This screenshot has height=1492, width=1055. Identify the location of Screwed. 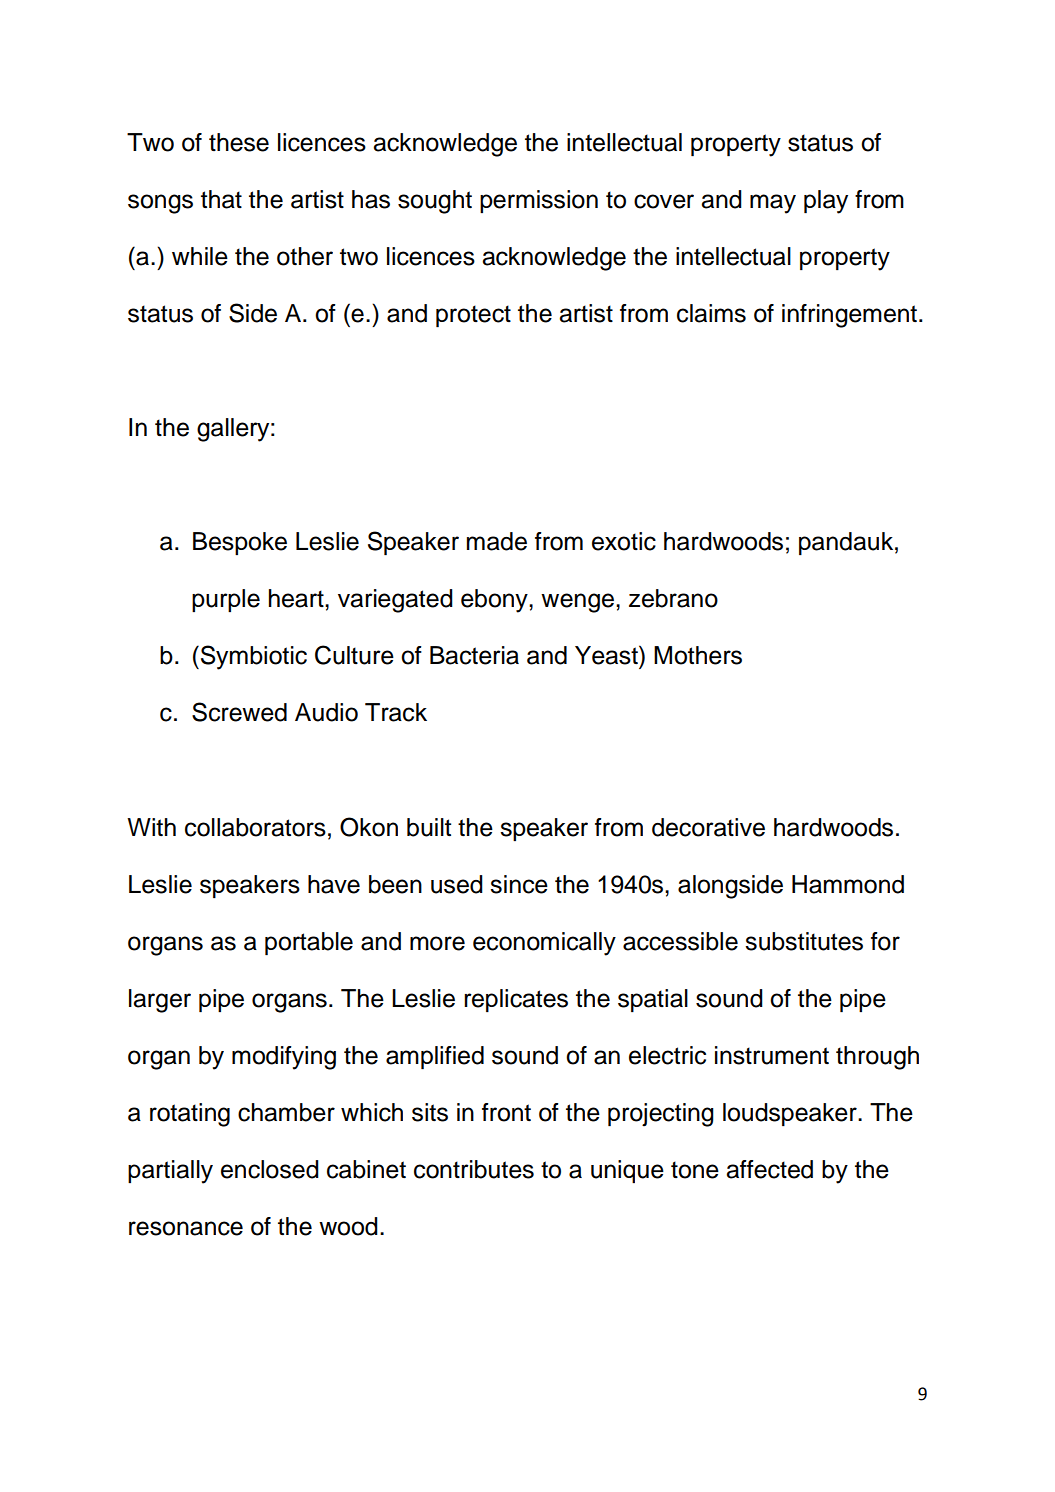
(239, 712).
